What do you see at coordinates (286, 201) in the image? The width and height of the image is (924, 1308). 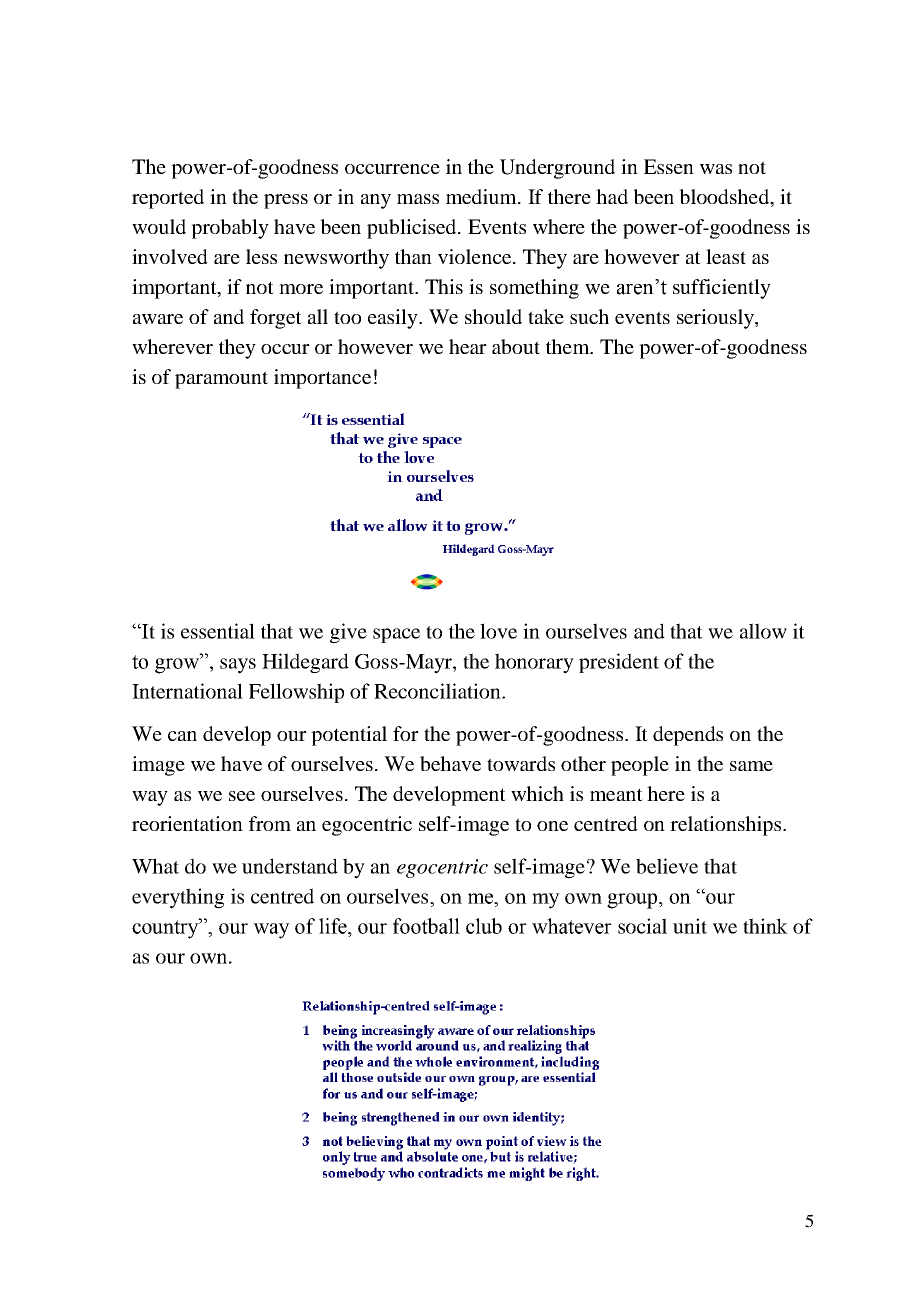 I see `press` at bounding box center [286, 201].
